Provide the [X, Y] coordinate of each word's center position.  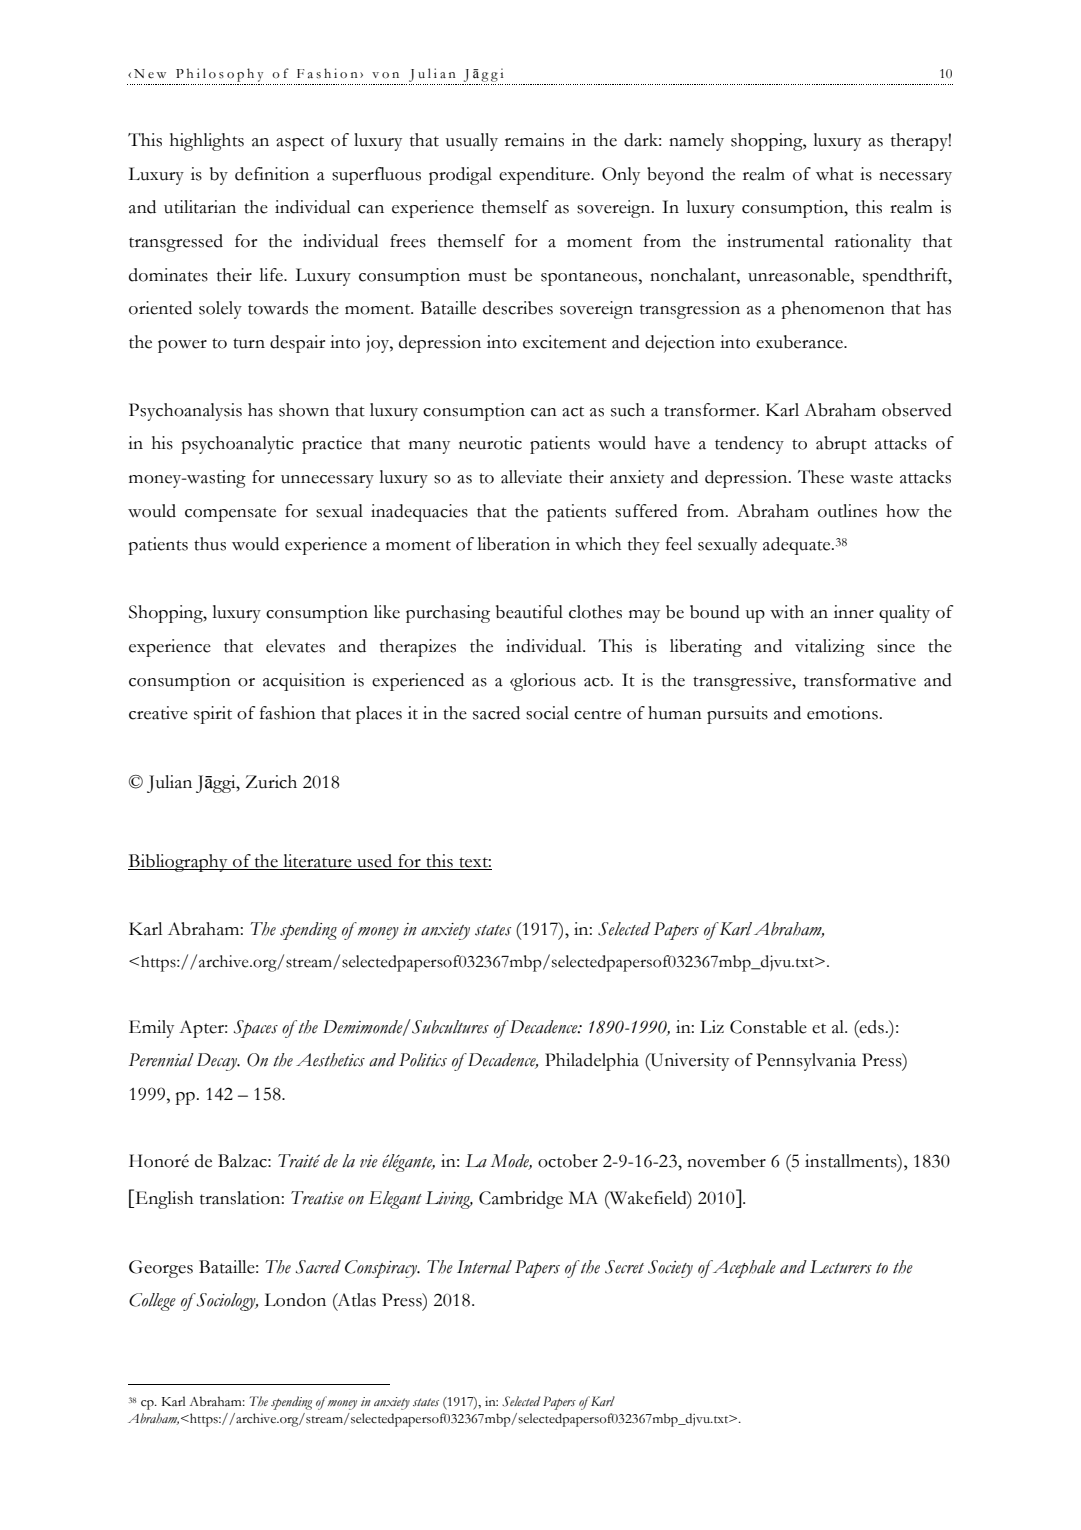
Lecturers [841, 1267]
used [375, 862]
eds [871, 1027]
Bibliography [179, 863]
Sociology [226, 1302]
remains [534, 140]
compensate [230, 514]
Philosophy [219, 75]
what [835, 174]
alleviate [531, 477]
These [821, 477]
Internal [484, 1267]
